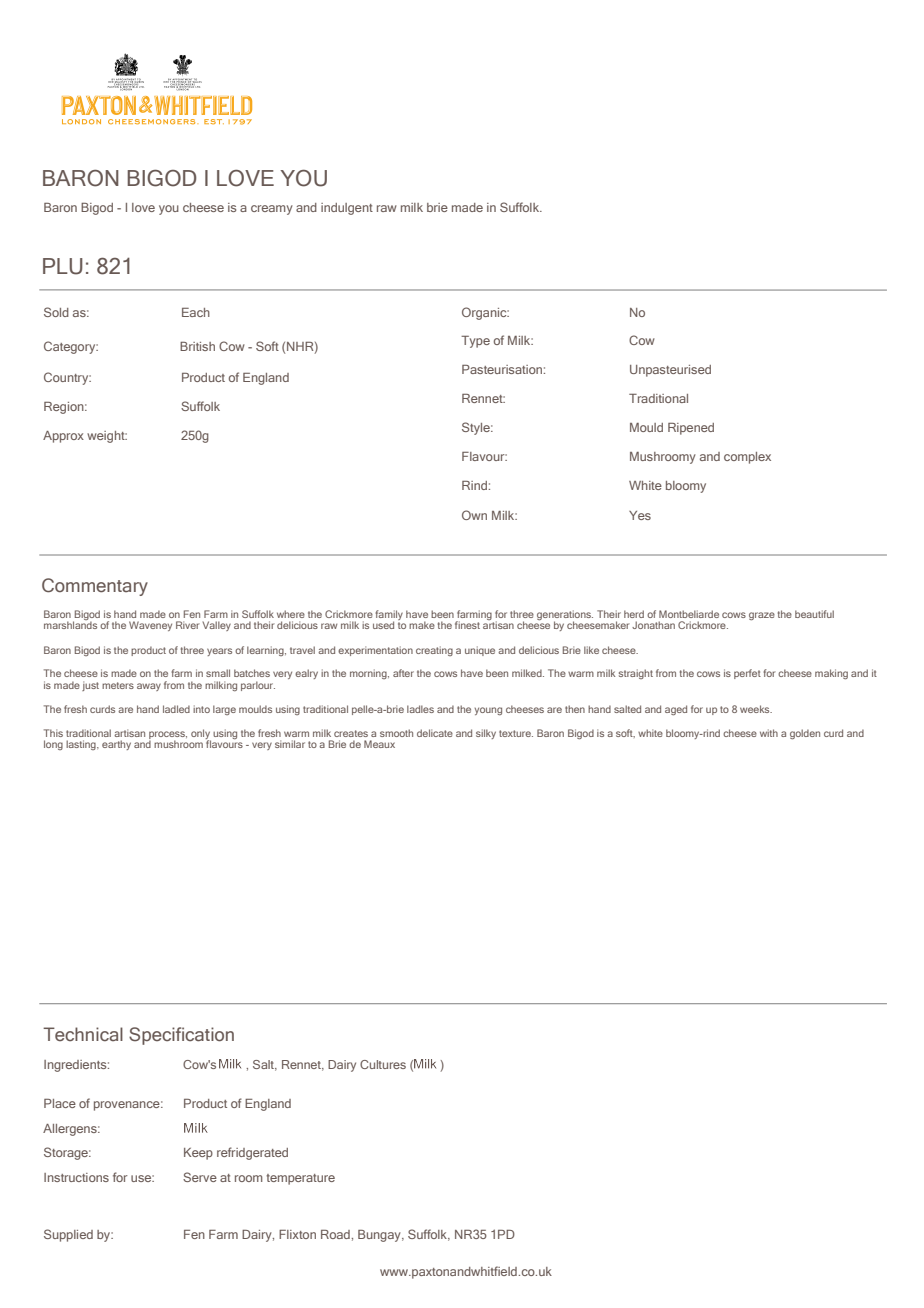 The image size is (924, 1308). What do you see at coordinates (691, 429) in the screenshot?
I see `Ripened` at bounding box center [691, 429].
